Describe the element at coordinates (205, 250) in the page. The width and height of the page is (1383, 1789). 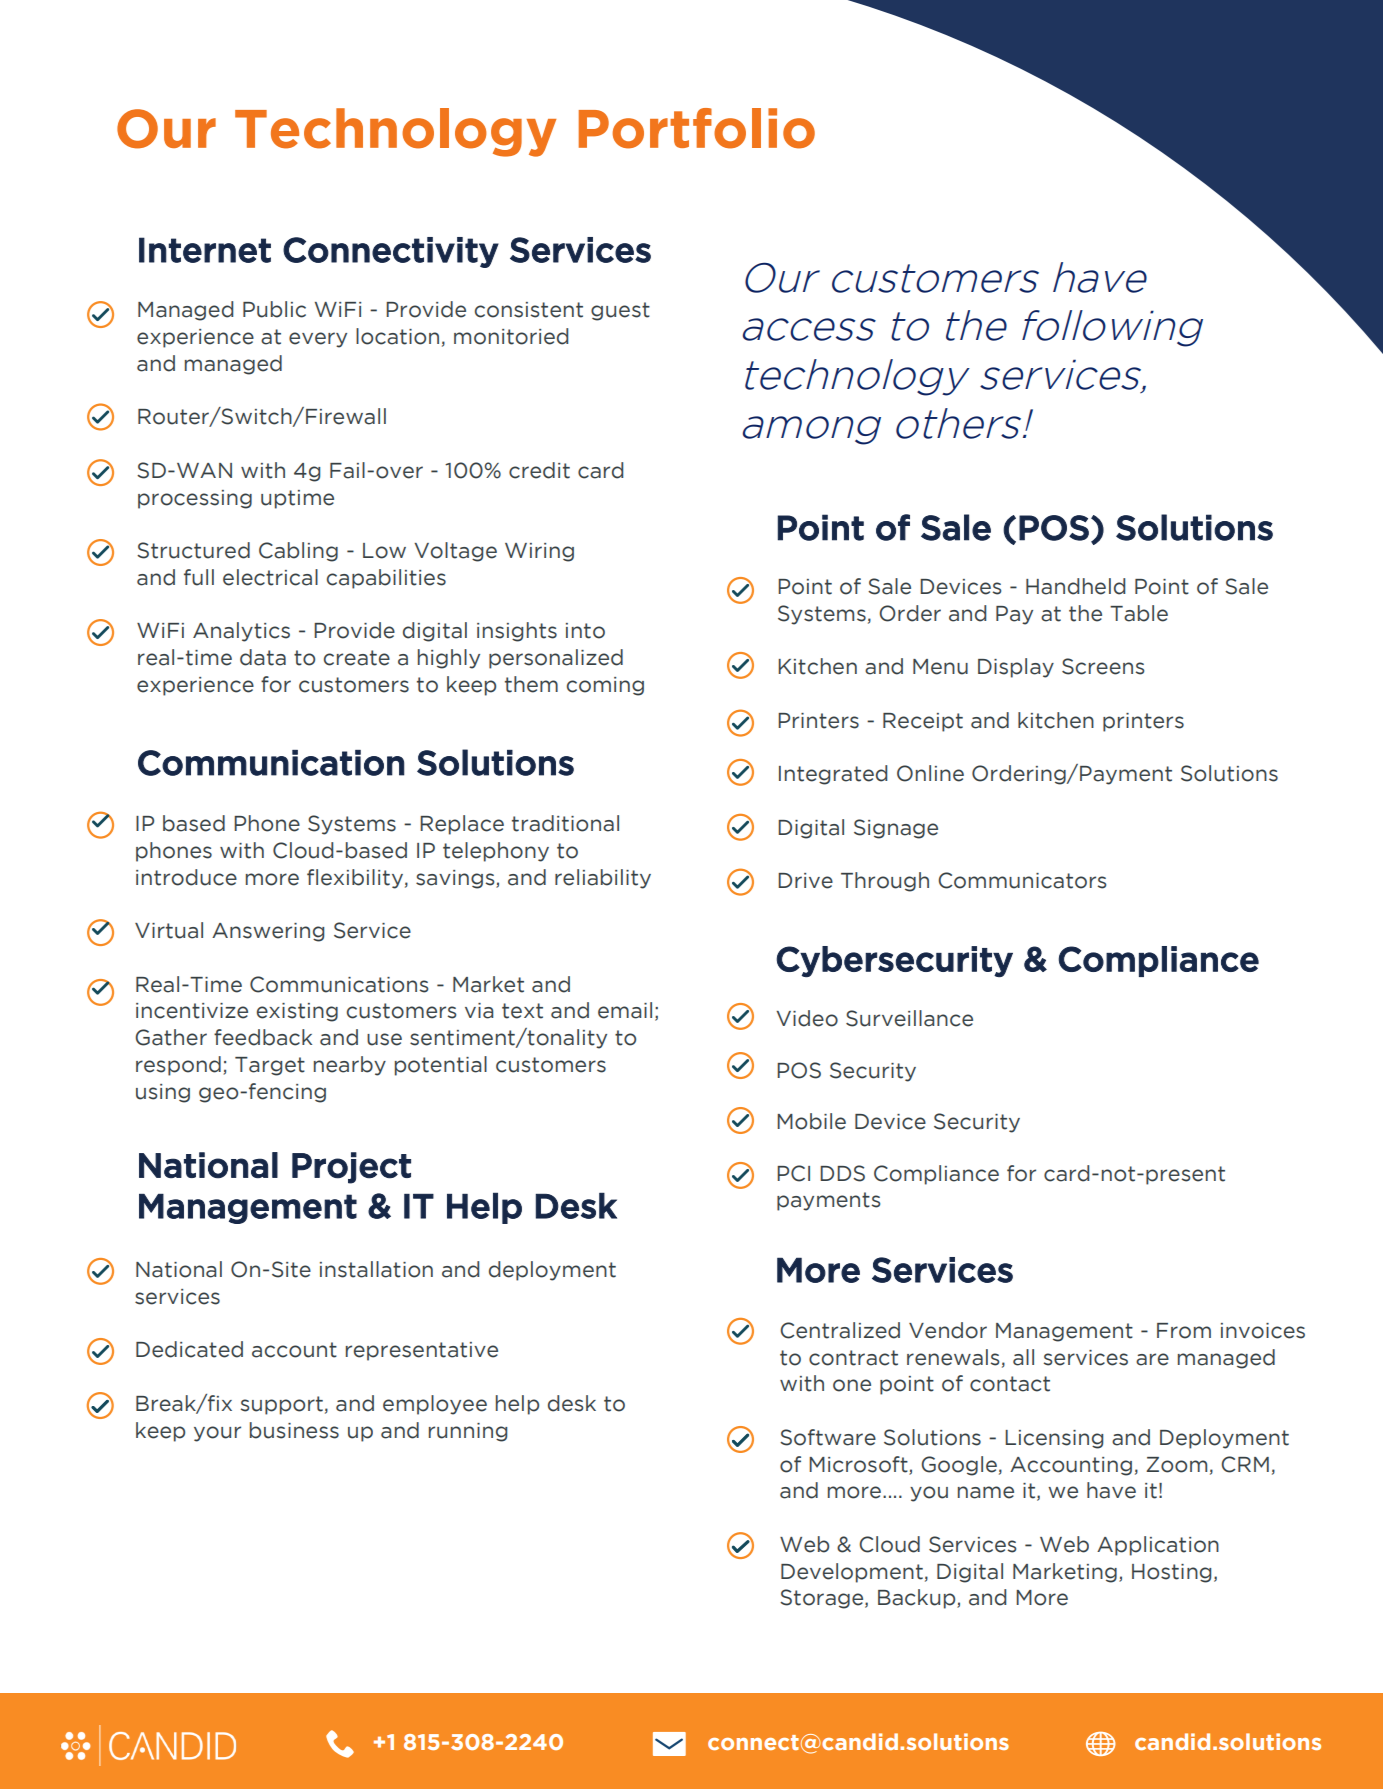
I see `Internet` at that location.
